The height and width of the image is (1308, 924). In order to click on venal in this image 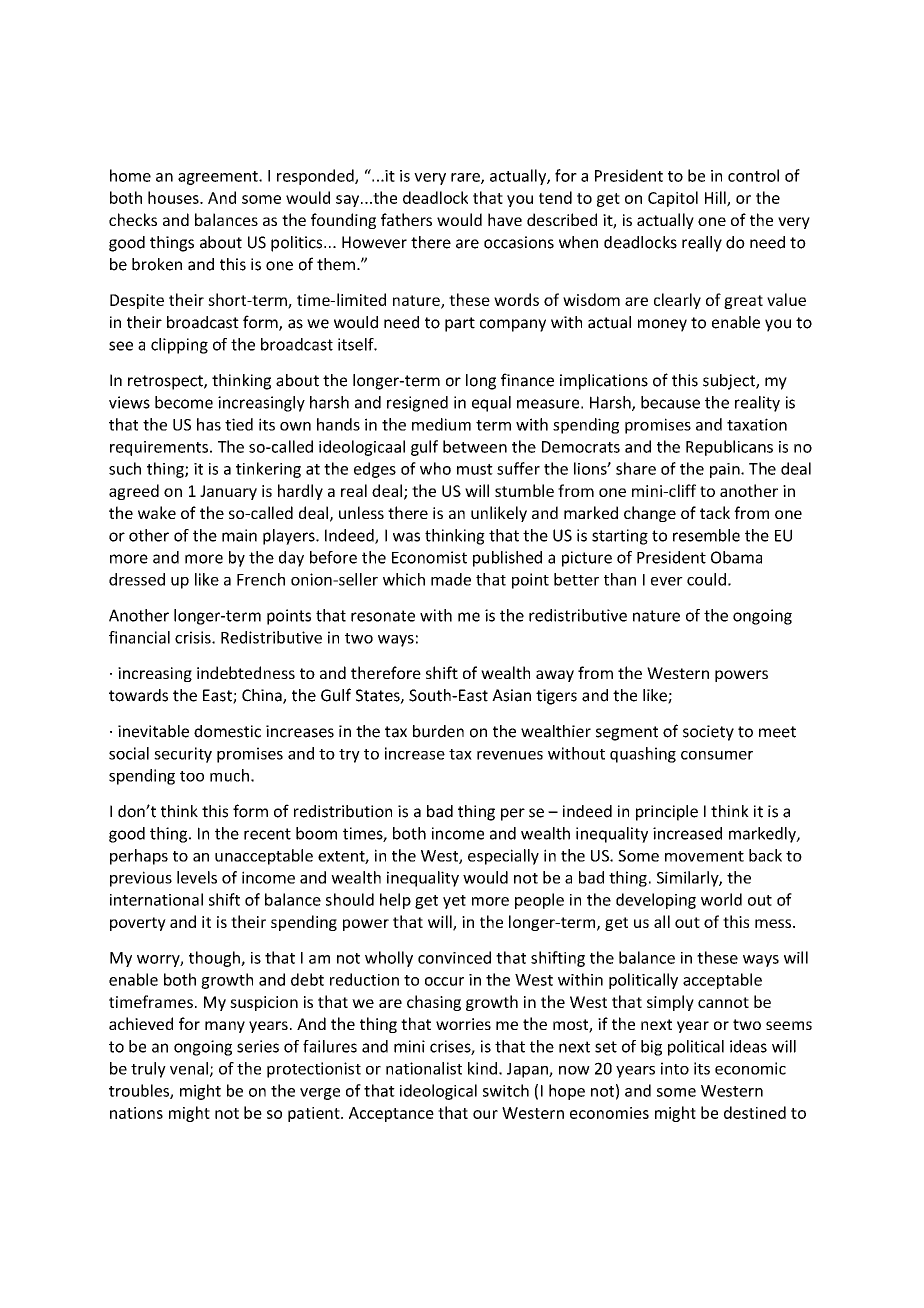, I will do `click(189, 1068)`.
